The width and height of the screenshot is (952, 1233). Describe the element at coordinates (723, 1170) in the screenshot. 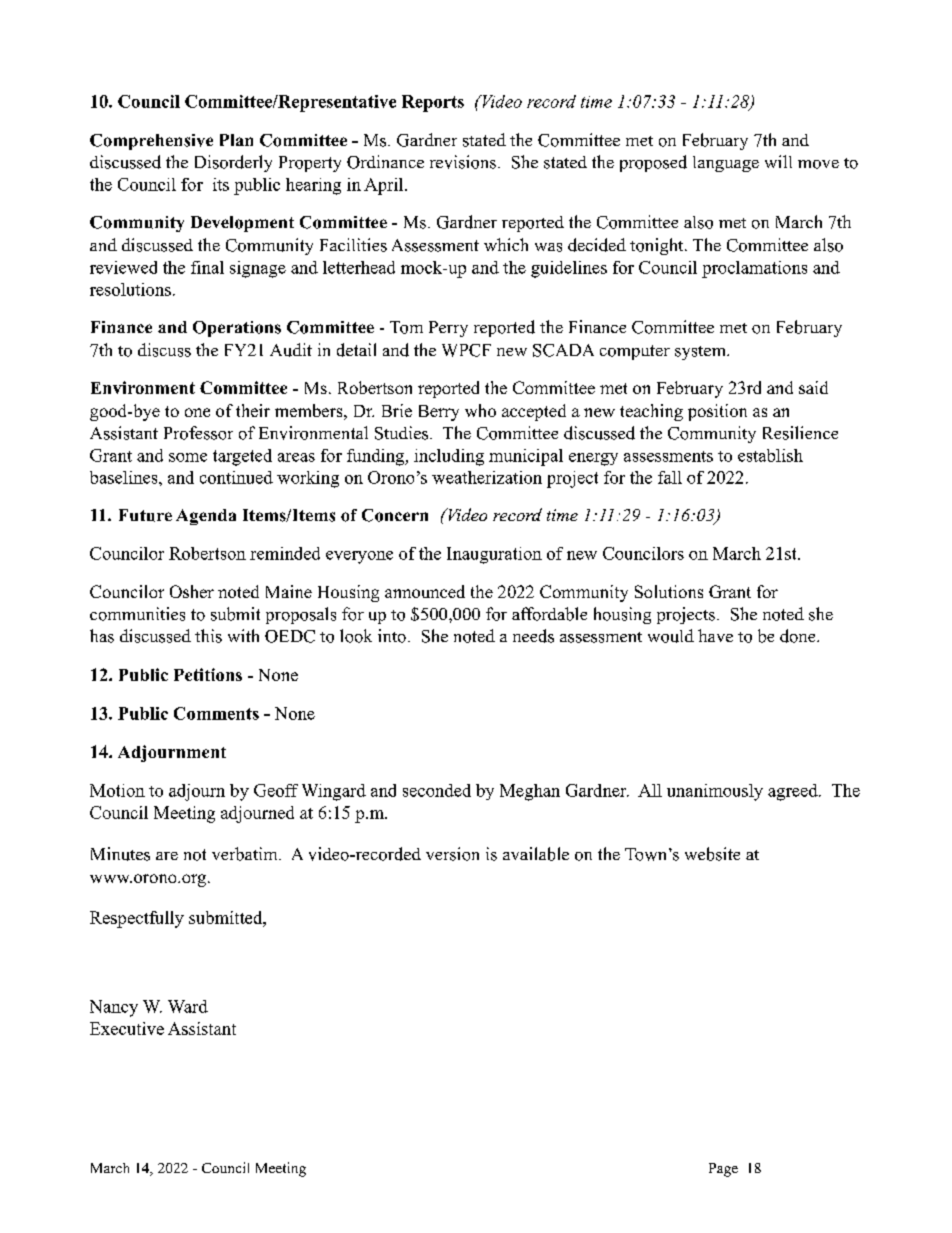

I see `Page` at that location.
